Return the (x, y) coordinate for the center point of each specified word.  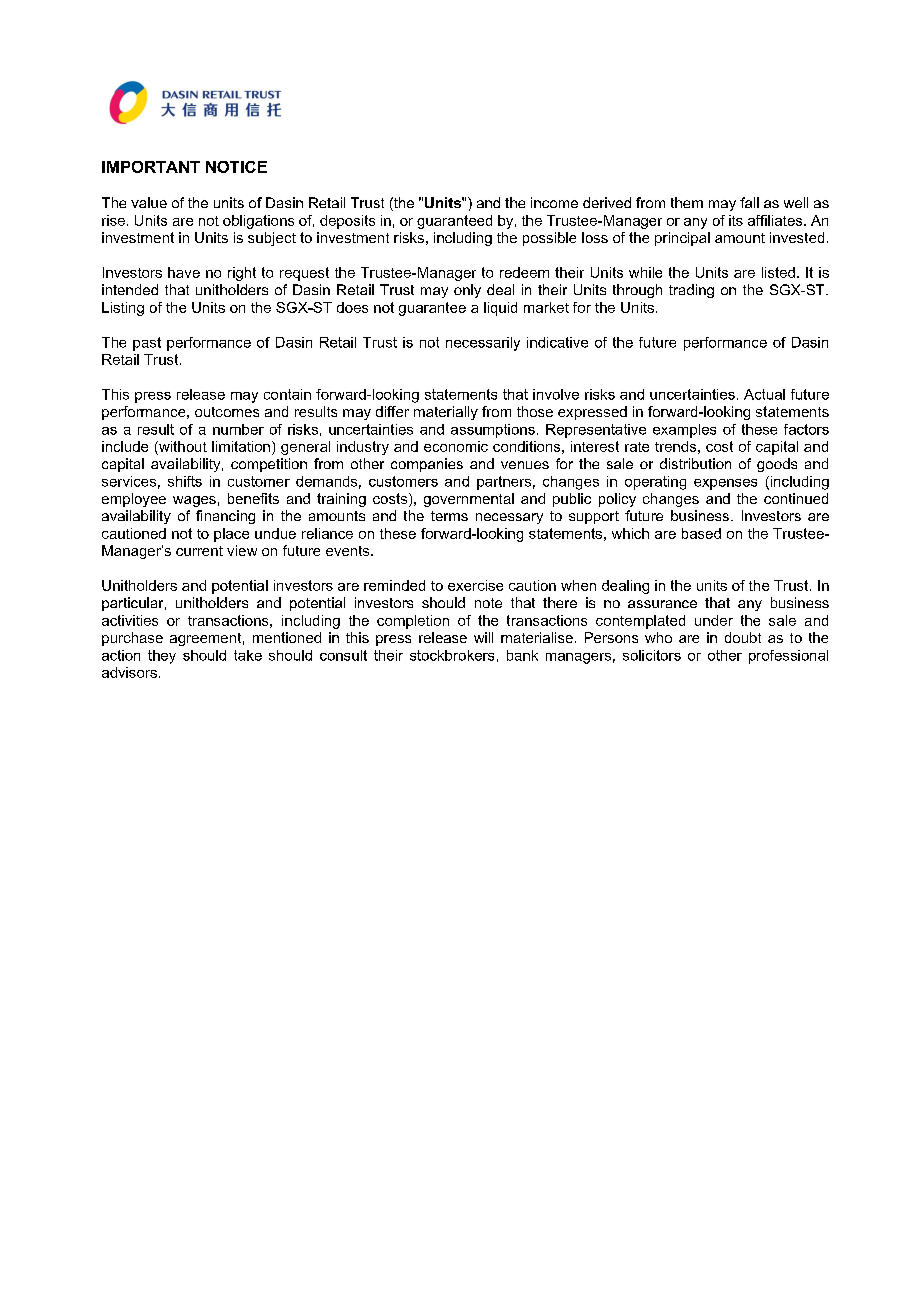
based (701, 533)
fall (749, 202)
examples (684, 431)
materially (446, 413)
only (467, 291)
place (231, 535)
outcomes (227, 412)
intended (130, 289)
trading (691, 291)
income (554, 202)
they (162, 657)
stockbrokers (452, 655)
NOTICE (236, 167)
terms (449, 516)
